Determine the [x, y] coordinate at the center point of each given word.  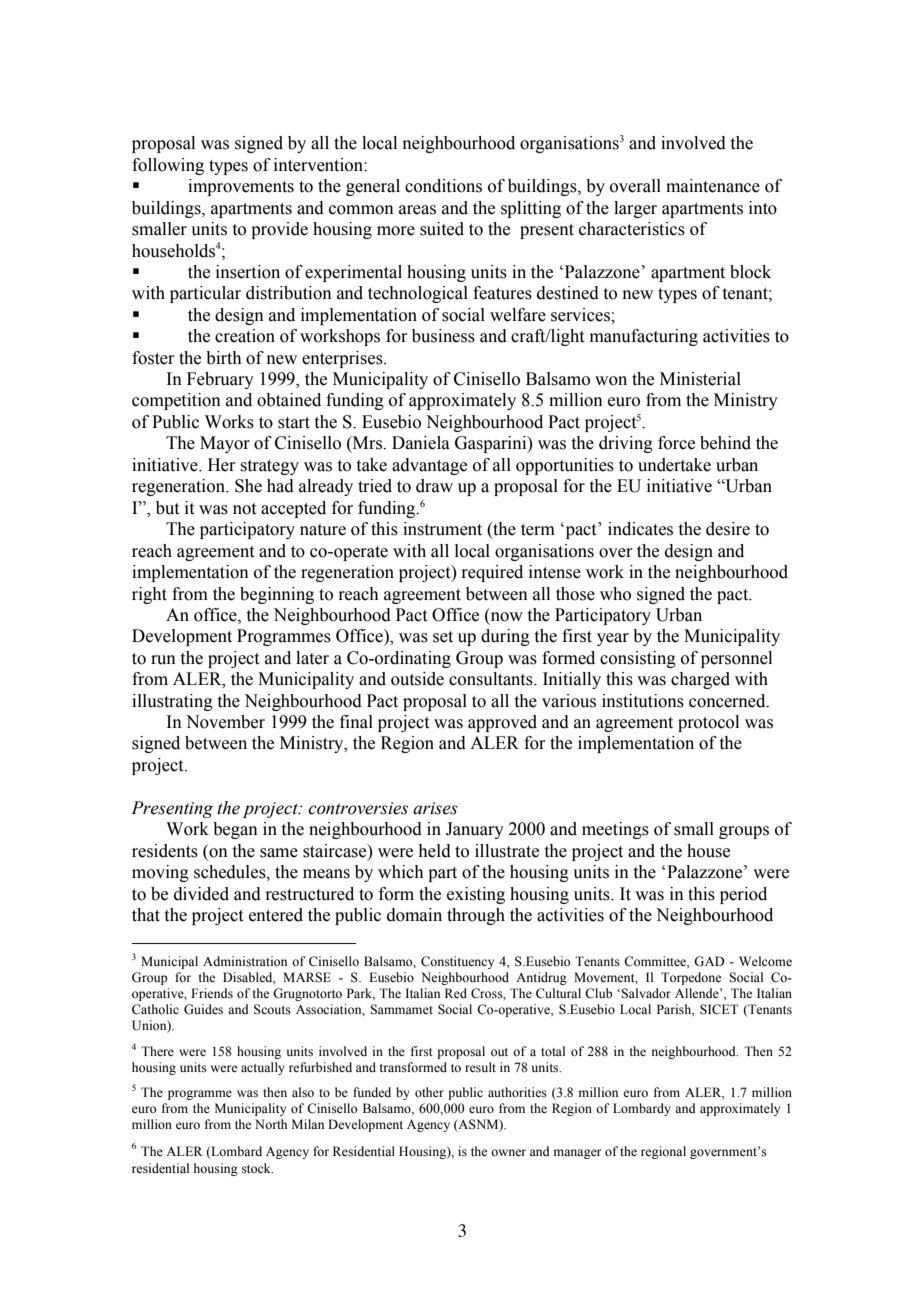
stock [257, 1168]
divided [201, 894]
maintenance [713, 186]
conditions [443, 186]
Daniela [421, 443]
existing [476, 895]
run [163, 660]
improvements [241, 187]
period [743, 895]
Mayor [225, 444]
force [676, 443]
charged [700, 680]
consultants [492, 679]
